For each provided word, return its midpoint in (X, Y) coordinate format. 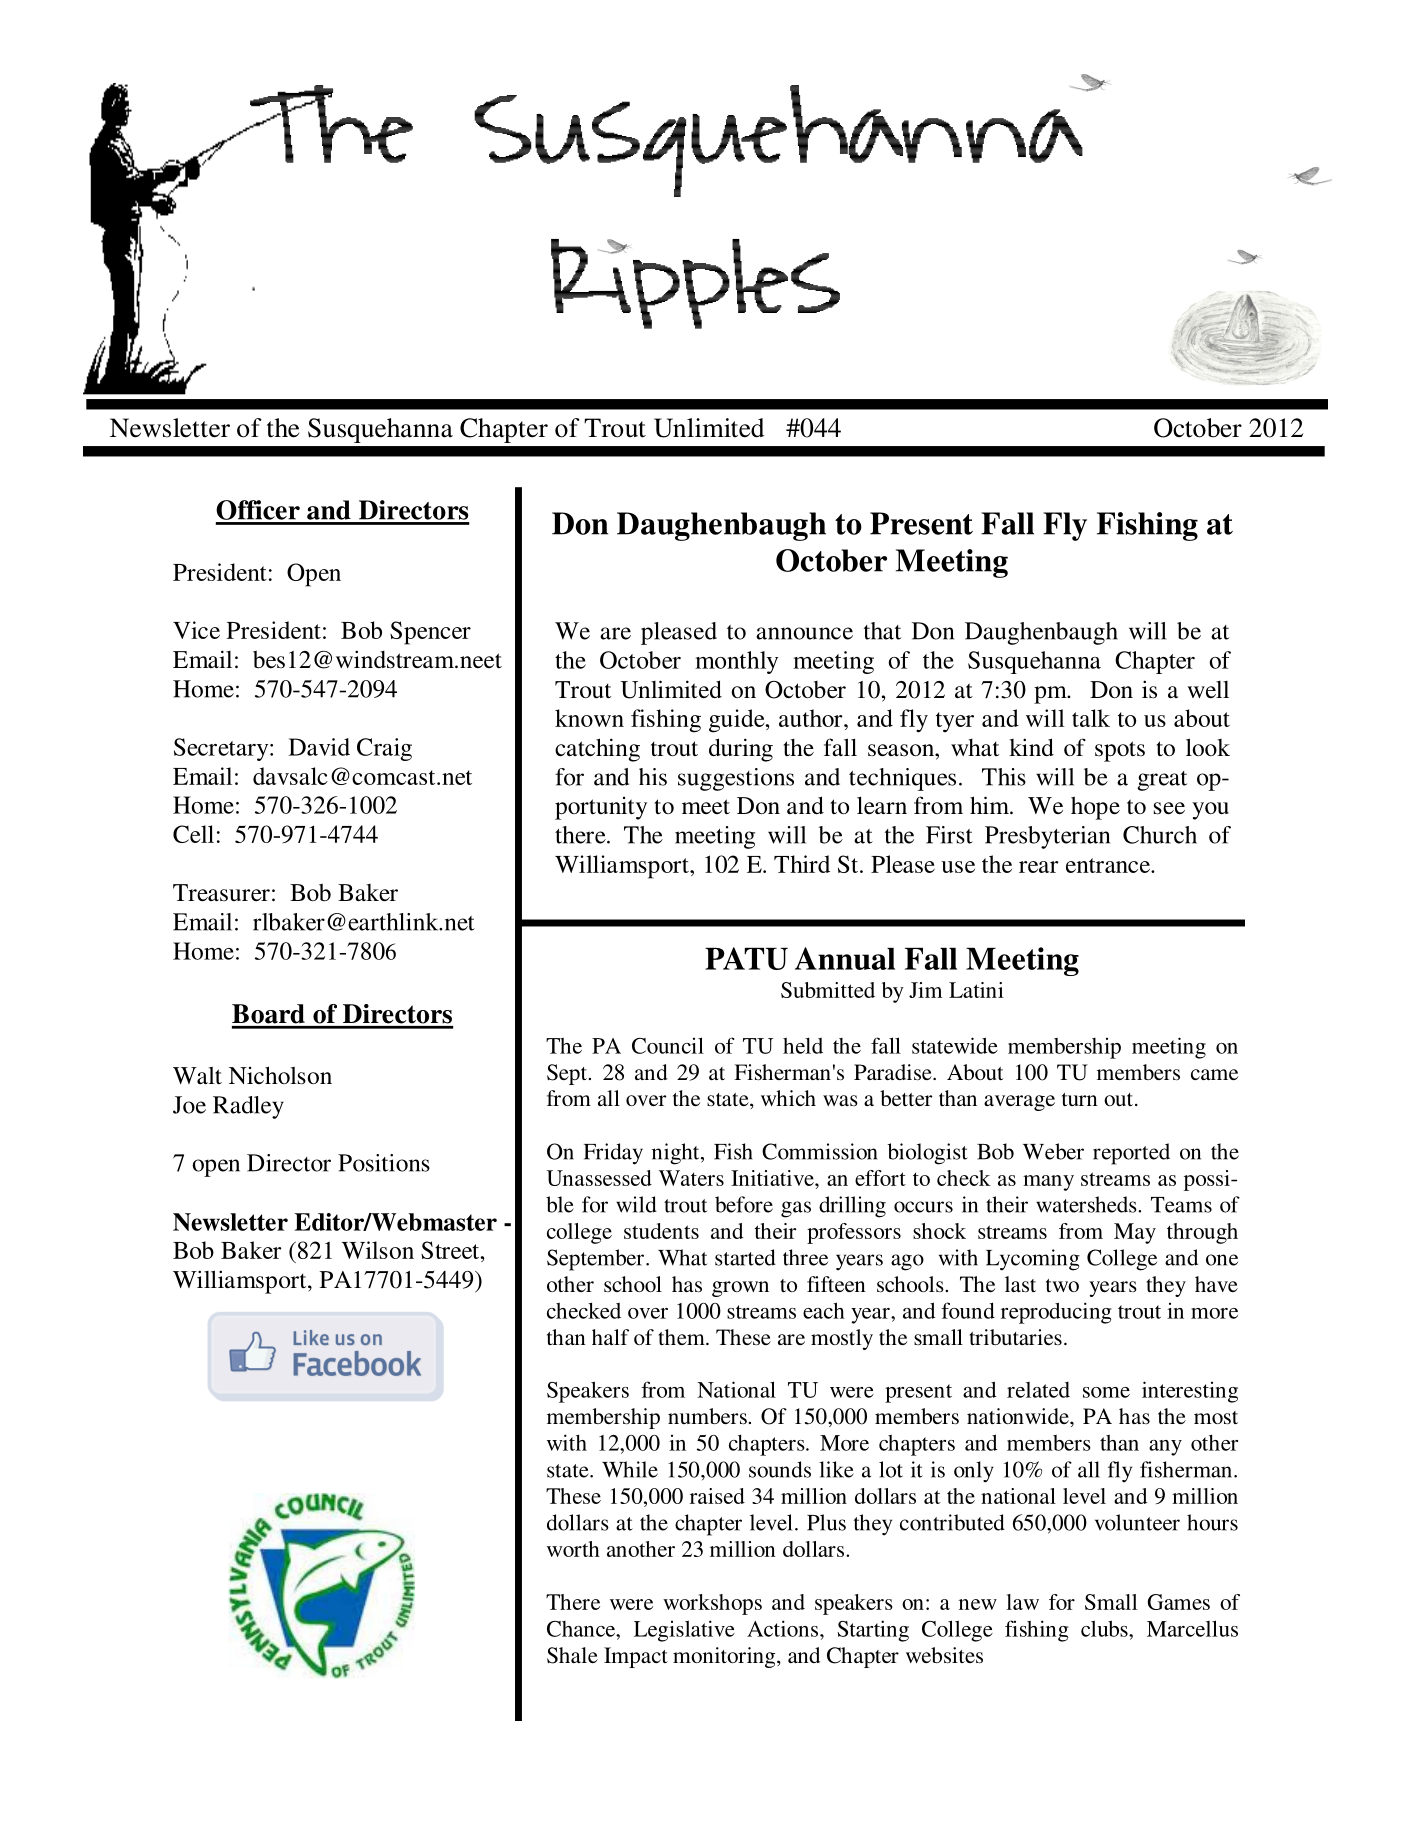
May (1135, 1233)
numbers (707, 1416)
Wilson (378, 1250)
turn (1080, 1099)
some (1106, 1392)
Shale (572, 1655)
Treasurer (221, 893)
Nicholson (280, 1075)
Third (802, 864)
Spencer (430, 633)
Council (668, 1045)
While (630, 1469)
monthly (736, 662)
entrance (1109, 865)
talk (1091, 718)
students (661, 1231)
